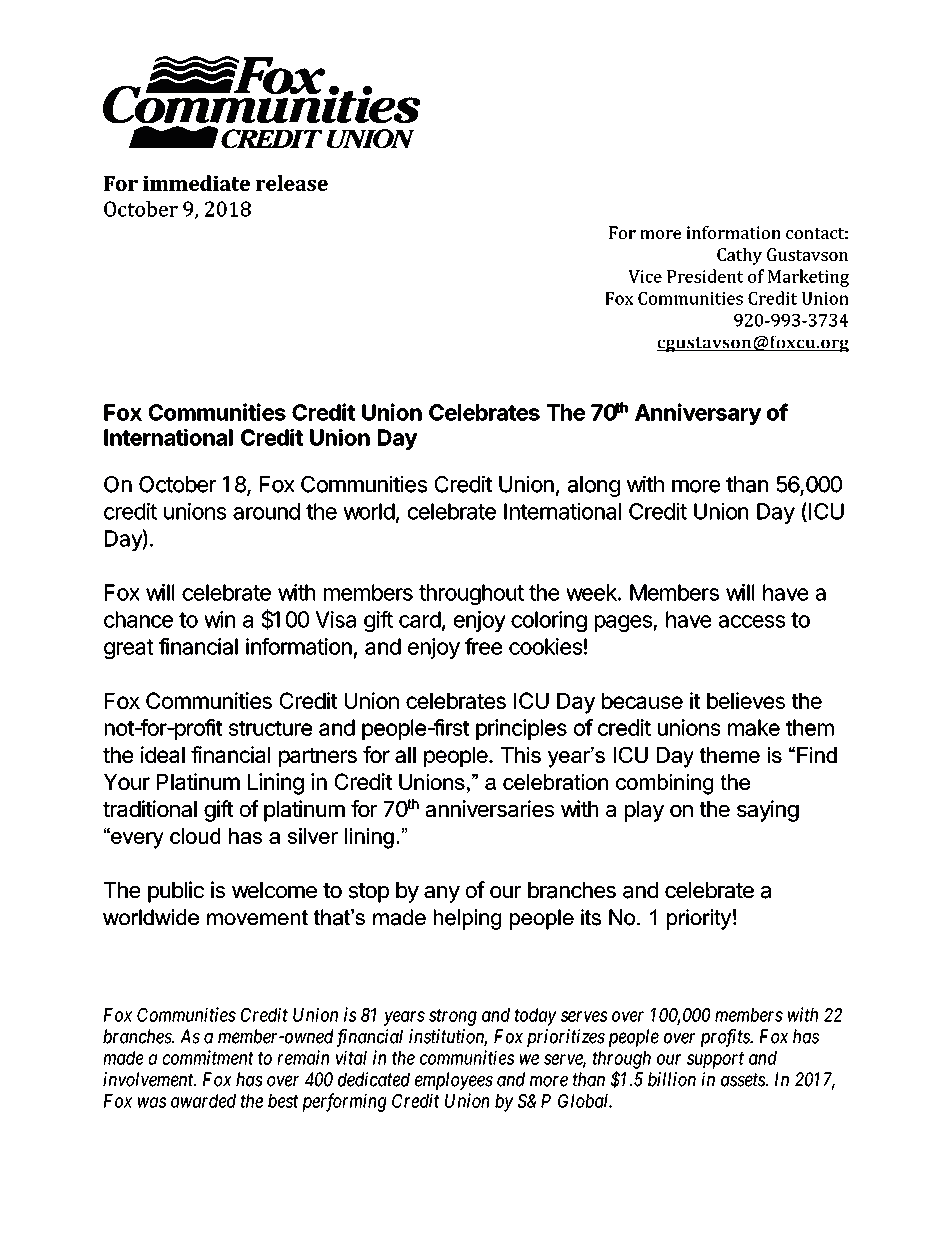 This screenshot has width=952, height=1233. Describe the element at coordinates (208, 1057) in the screenshot. I see `commitment` at that location.
